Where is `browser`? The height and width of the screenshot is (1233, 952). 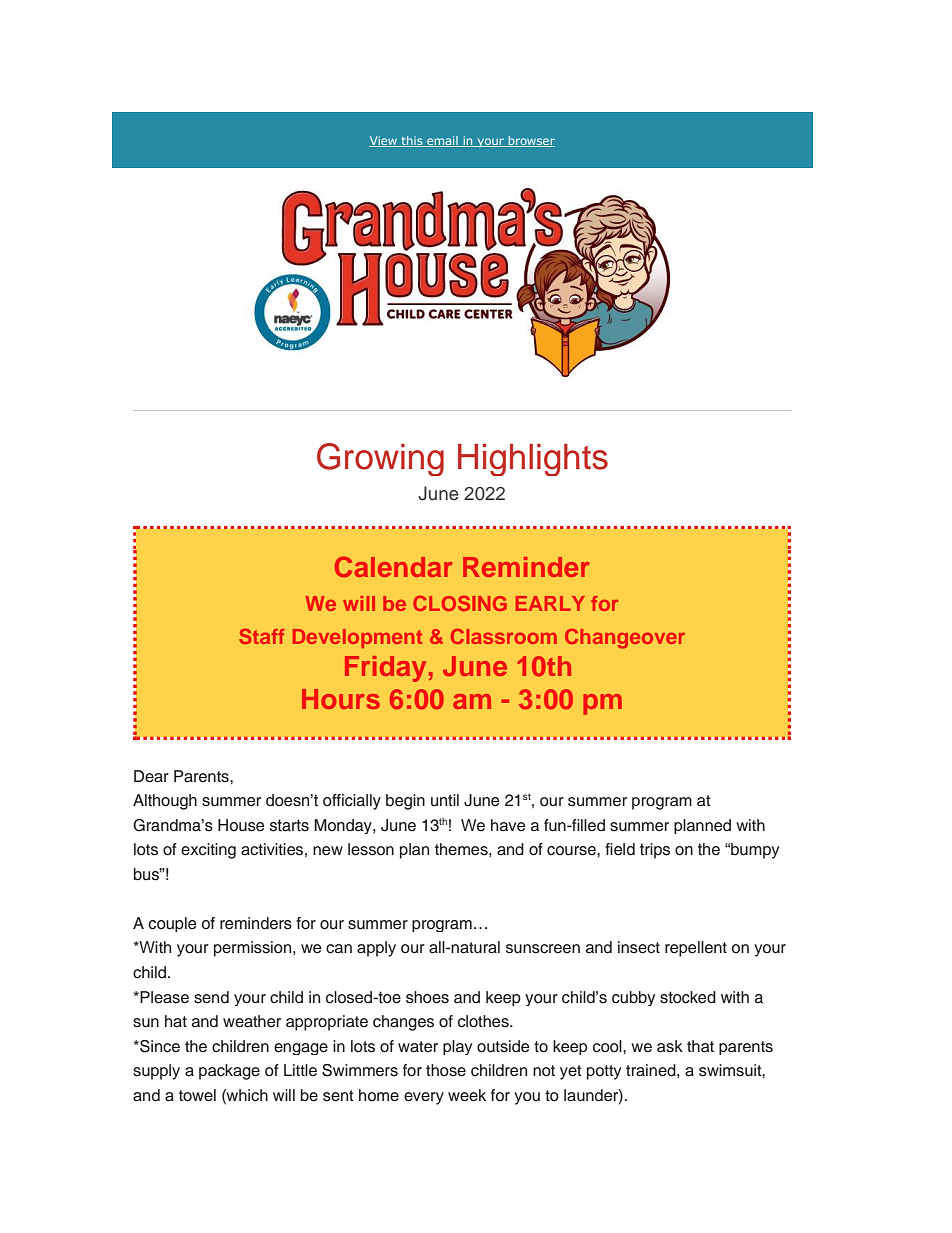
browser is located at coordinates (531, 141).
